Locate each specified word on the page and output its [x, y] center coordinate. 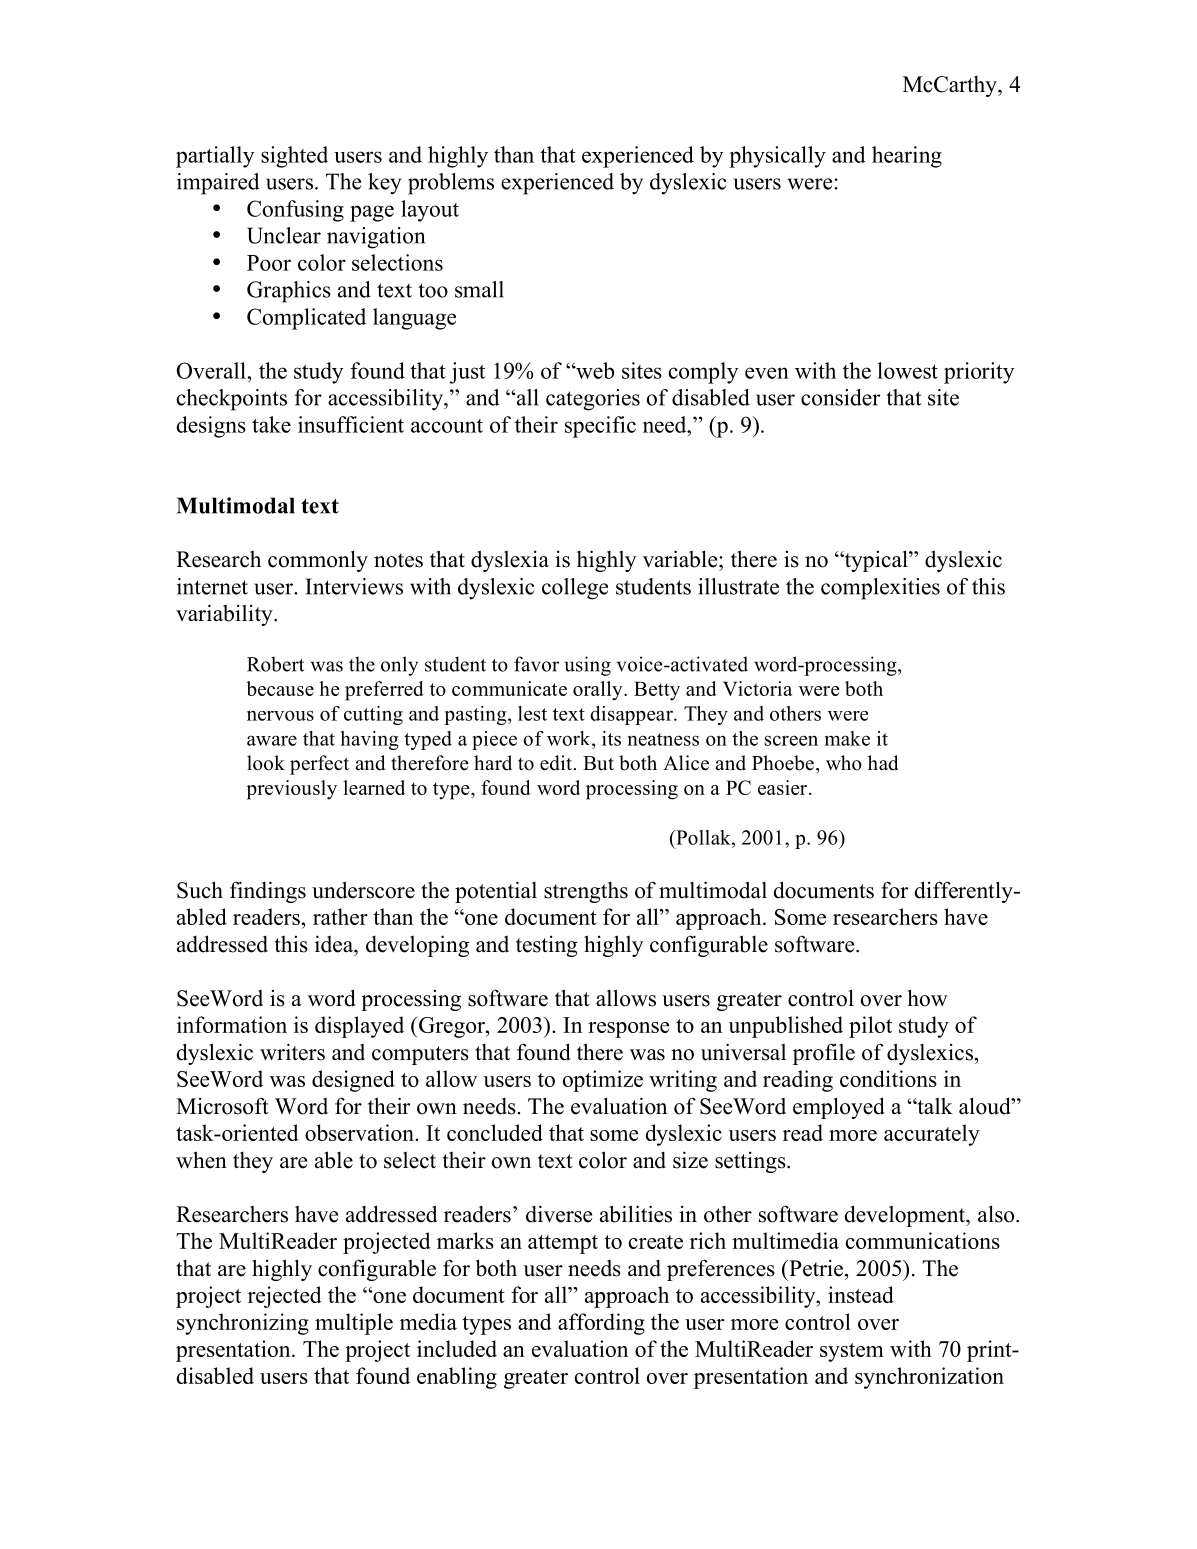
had [883, 763]
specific [600, 427]
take [271, 424]
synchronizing [243, 1324]
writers [292, 1052]
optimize [603, 1081]
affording [601, 1324]
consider [840, 397]
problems [451, 184]
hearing [907, 157]
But [598, 763]
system [852, 1352]
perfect [319, 765]
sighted [294, 157]
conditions [888, 1078]
